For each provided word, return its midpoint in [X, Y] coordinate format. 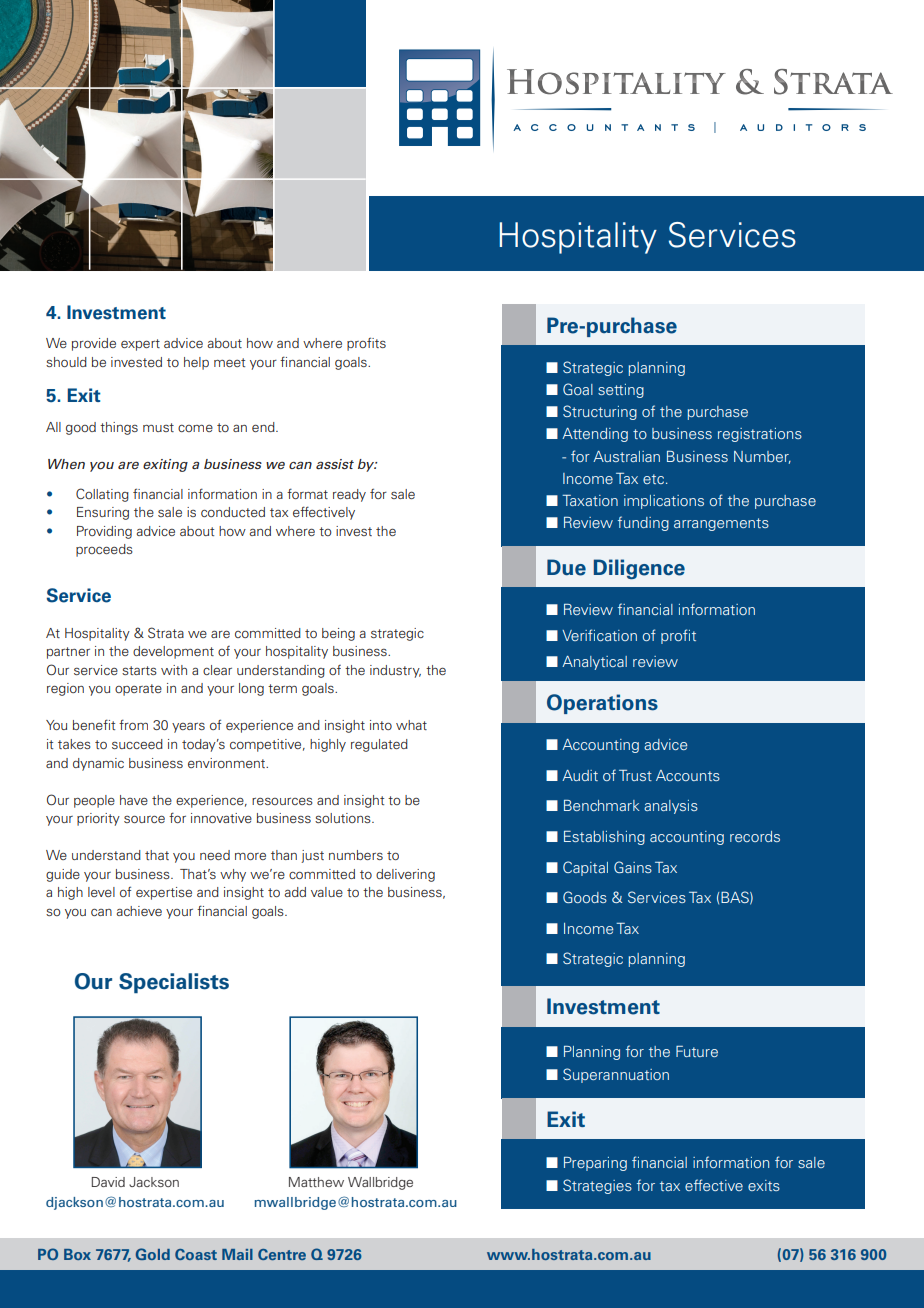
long [251, 689]
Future [697, 1051]
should [66, 362]
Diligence [639, 569]
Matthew [316, 1182]
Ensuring [103, 513]
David [108, 1182]
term [282, 688]
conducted [233, 512]
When [66, 464]
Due [566, 567]
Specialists [174, 983]
